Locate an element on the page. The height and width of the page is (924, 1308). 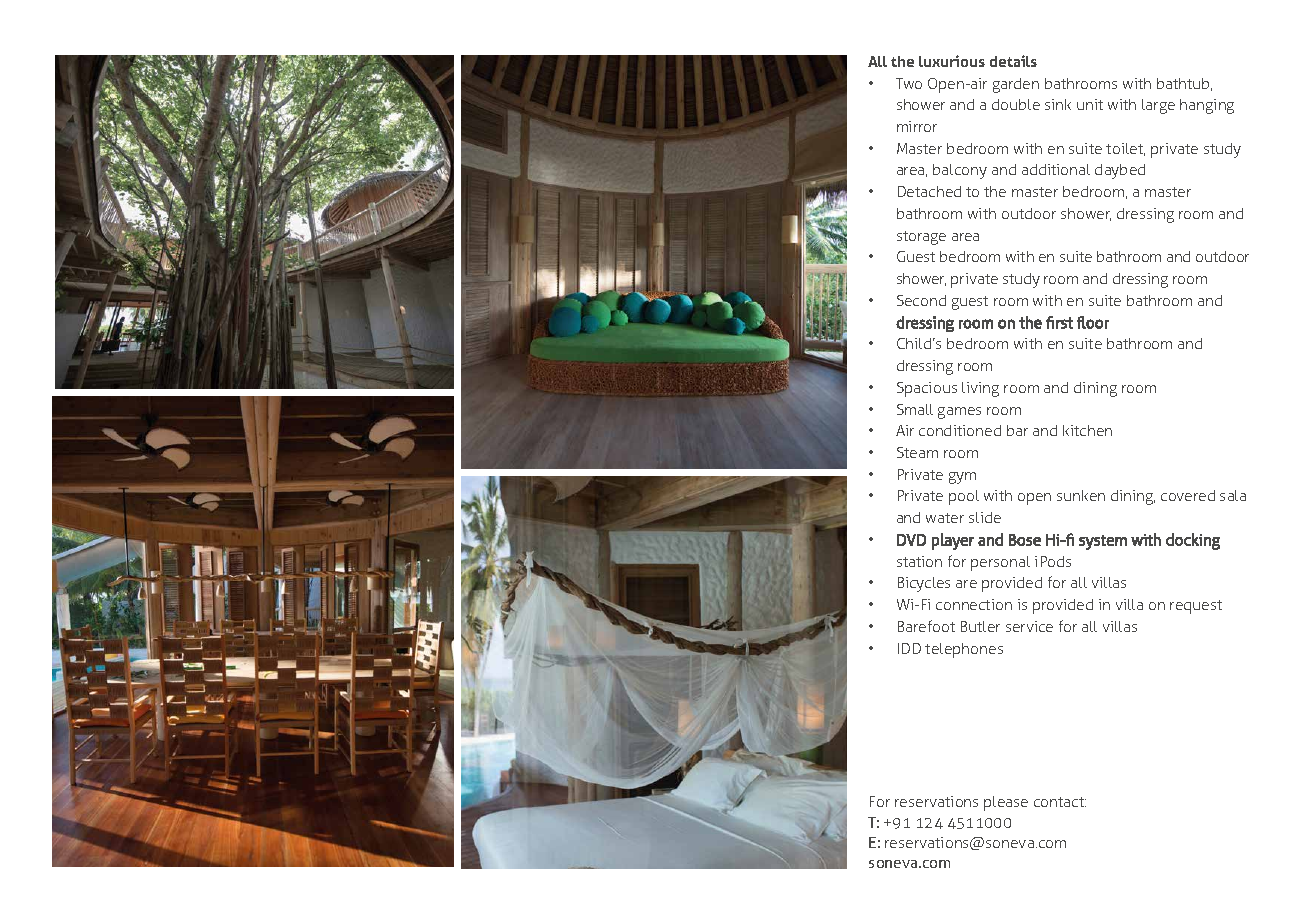
please is located at coordinates (1006, 803).
